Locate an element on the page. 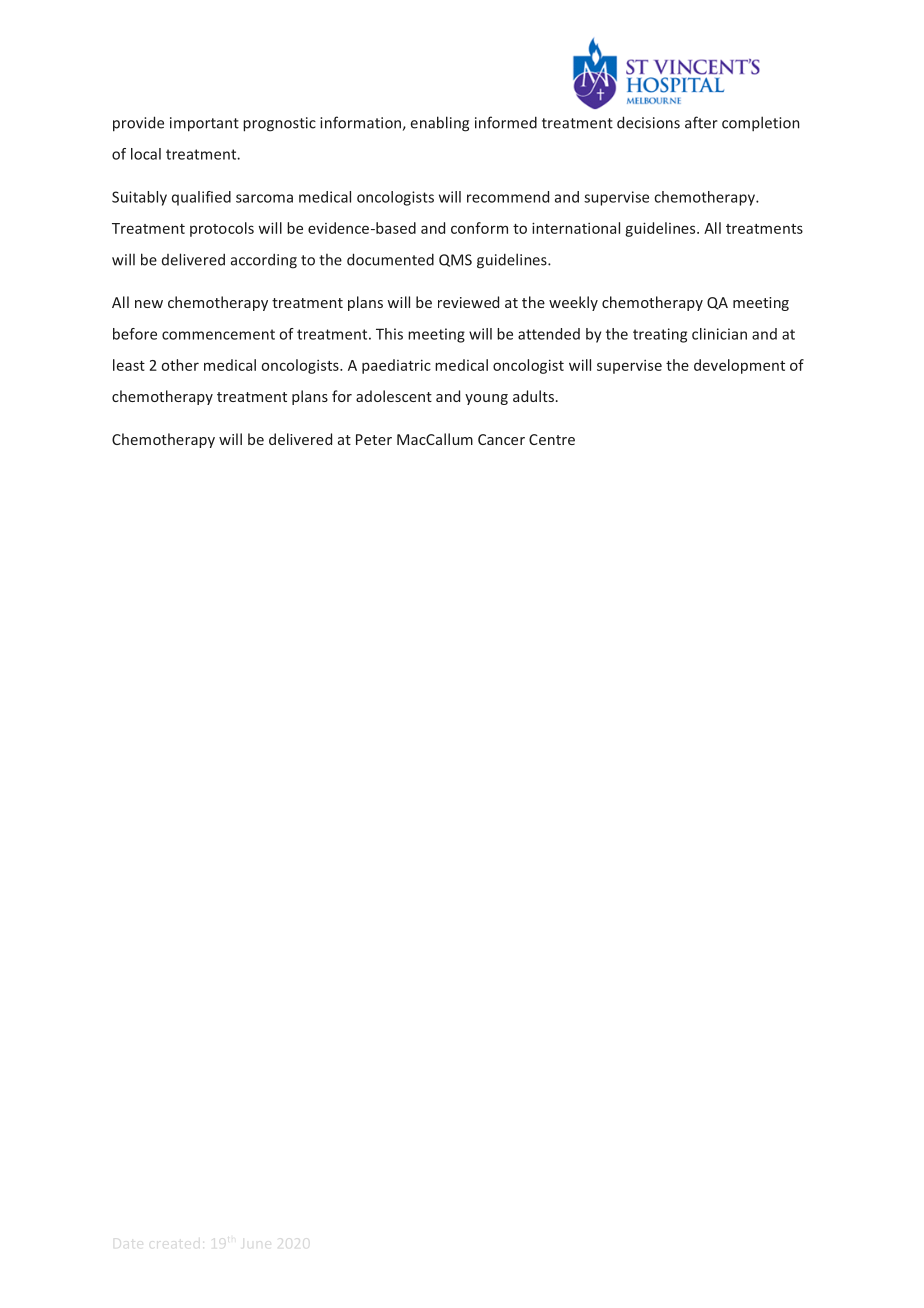 Image resolution: width=924 pixels, height=1308 pixels. Peter is located at coordinates (374, 439).
